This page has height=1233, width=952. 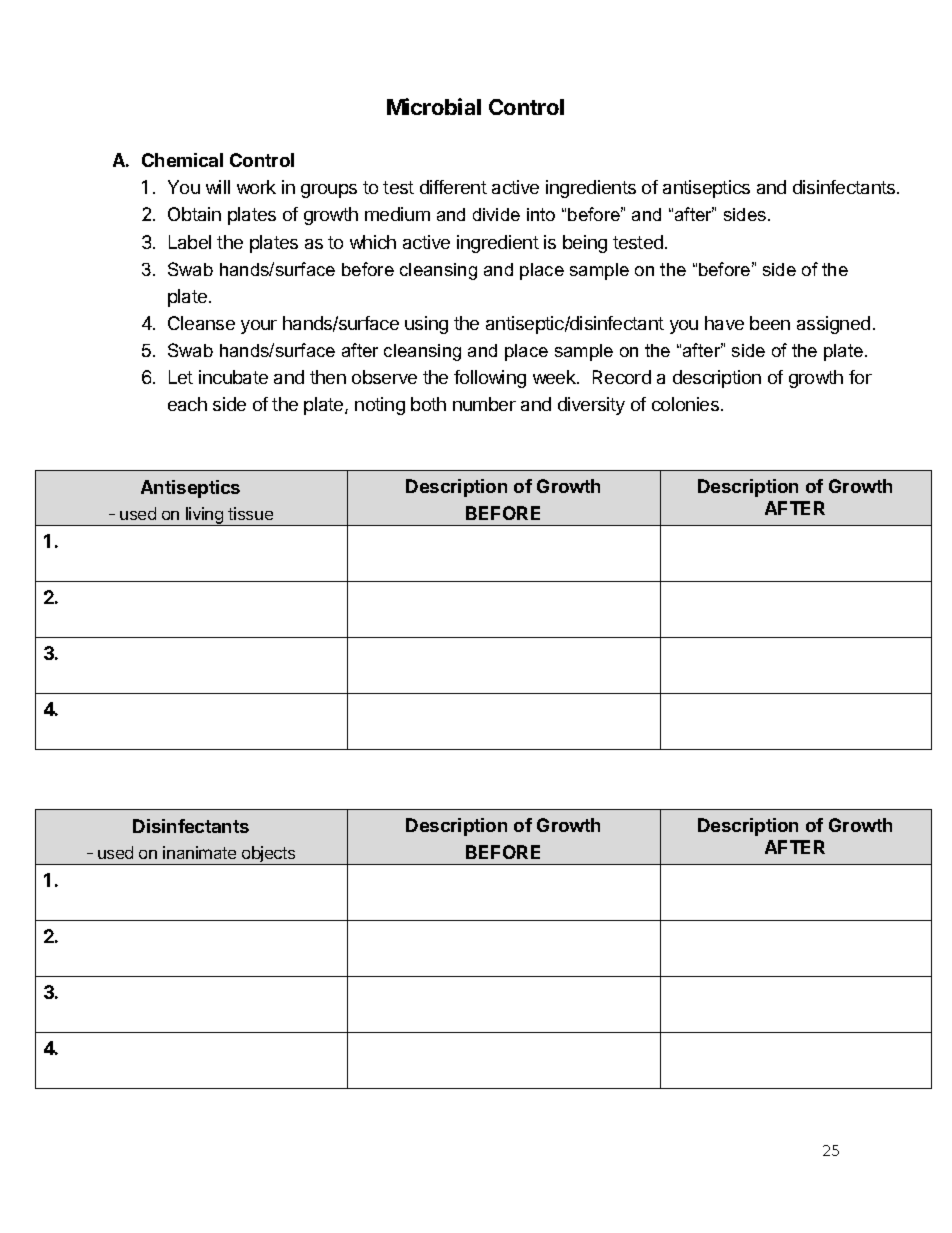 What do you see at coordinates (204, 516) in the page?
I see `living` at bounding box center [204, 516].
